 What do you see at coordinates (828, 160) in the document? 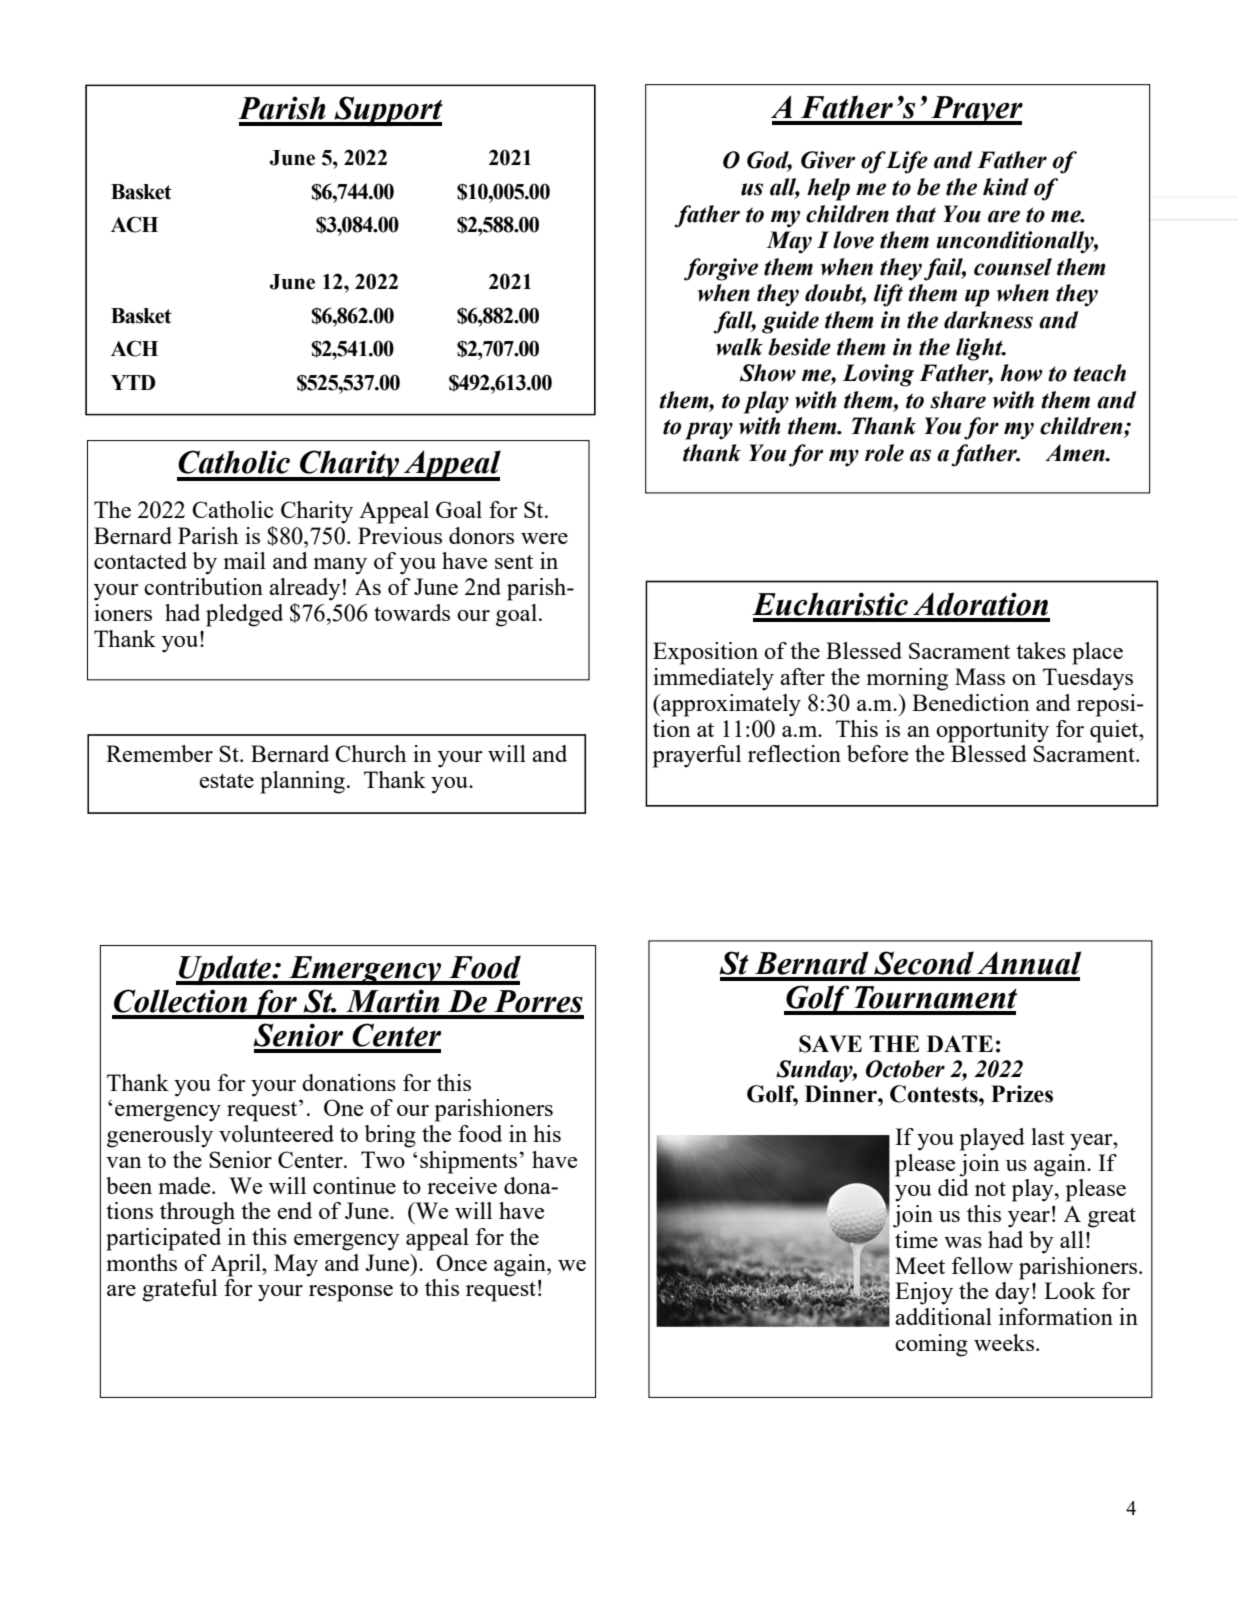
I see `Giver` at bounding box center [828, 160].
